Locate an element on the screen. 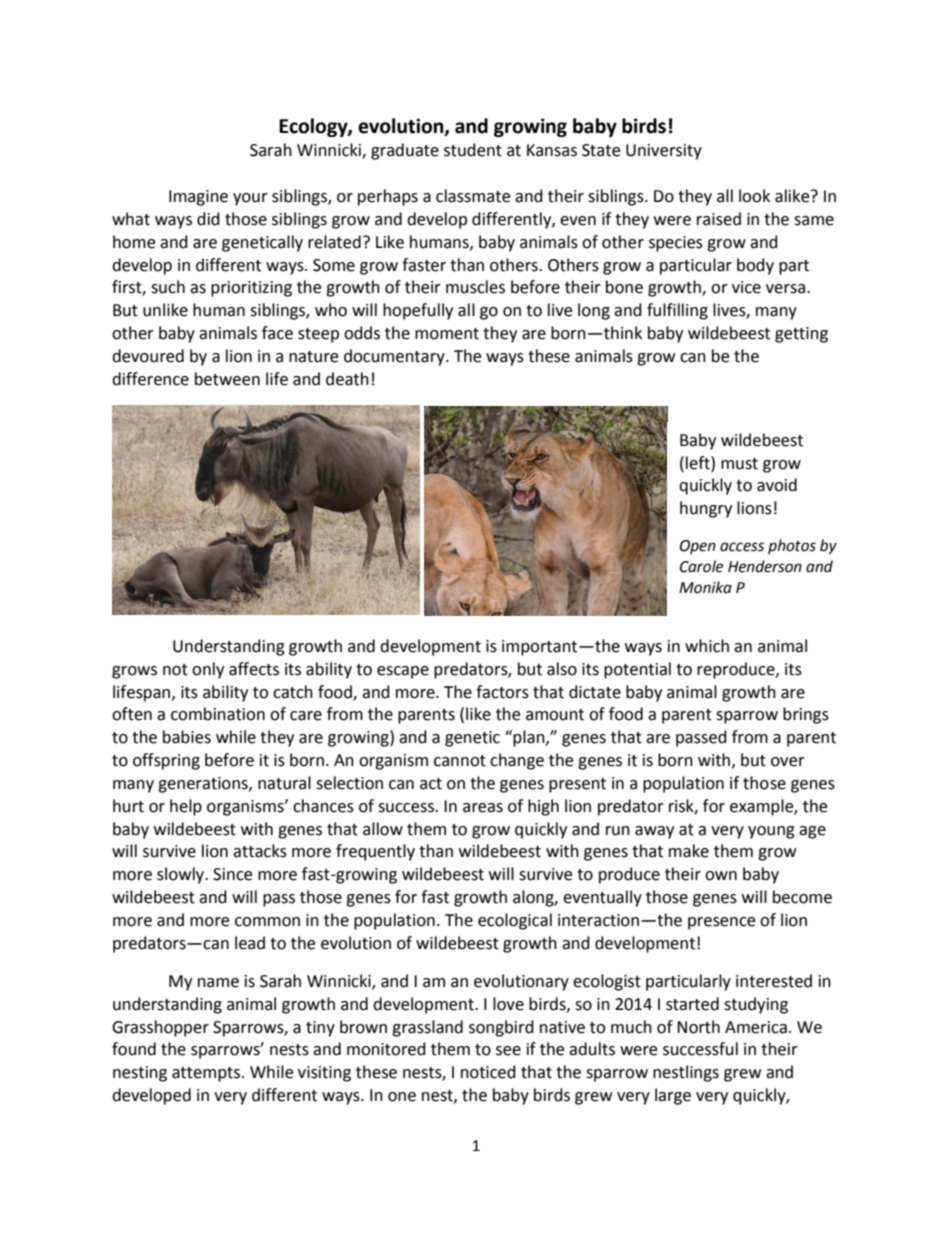 This screenshot has width=952, height=1233. areas is located at coordinates (483, 808).
